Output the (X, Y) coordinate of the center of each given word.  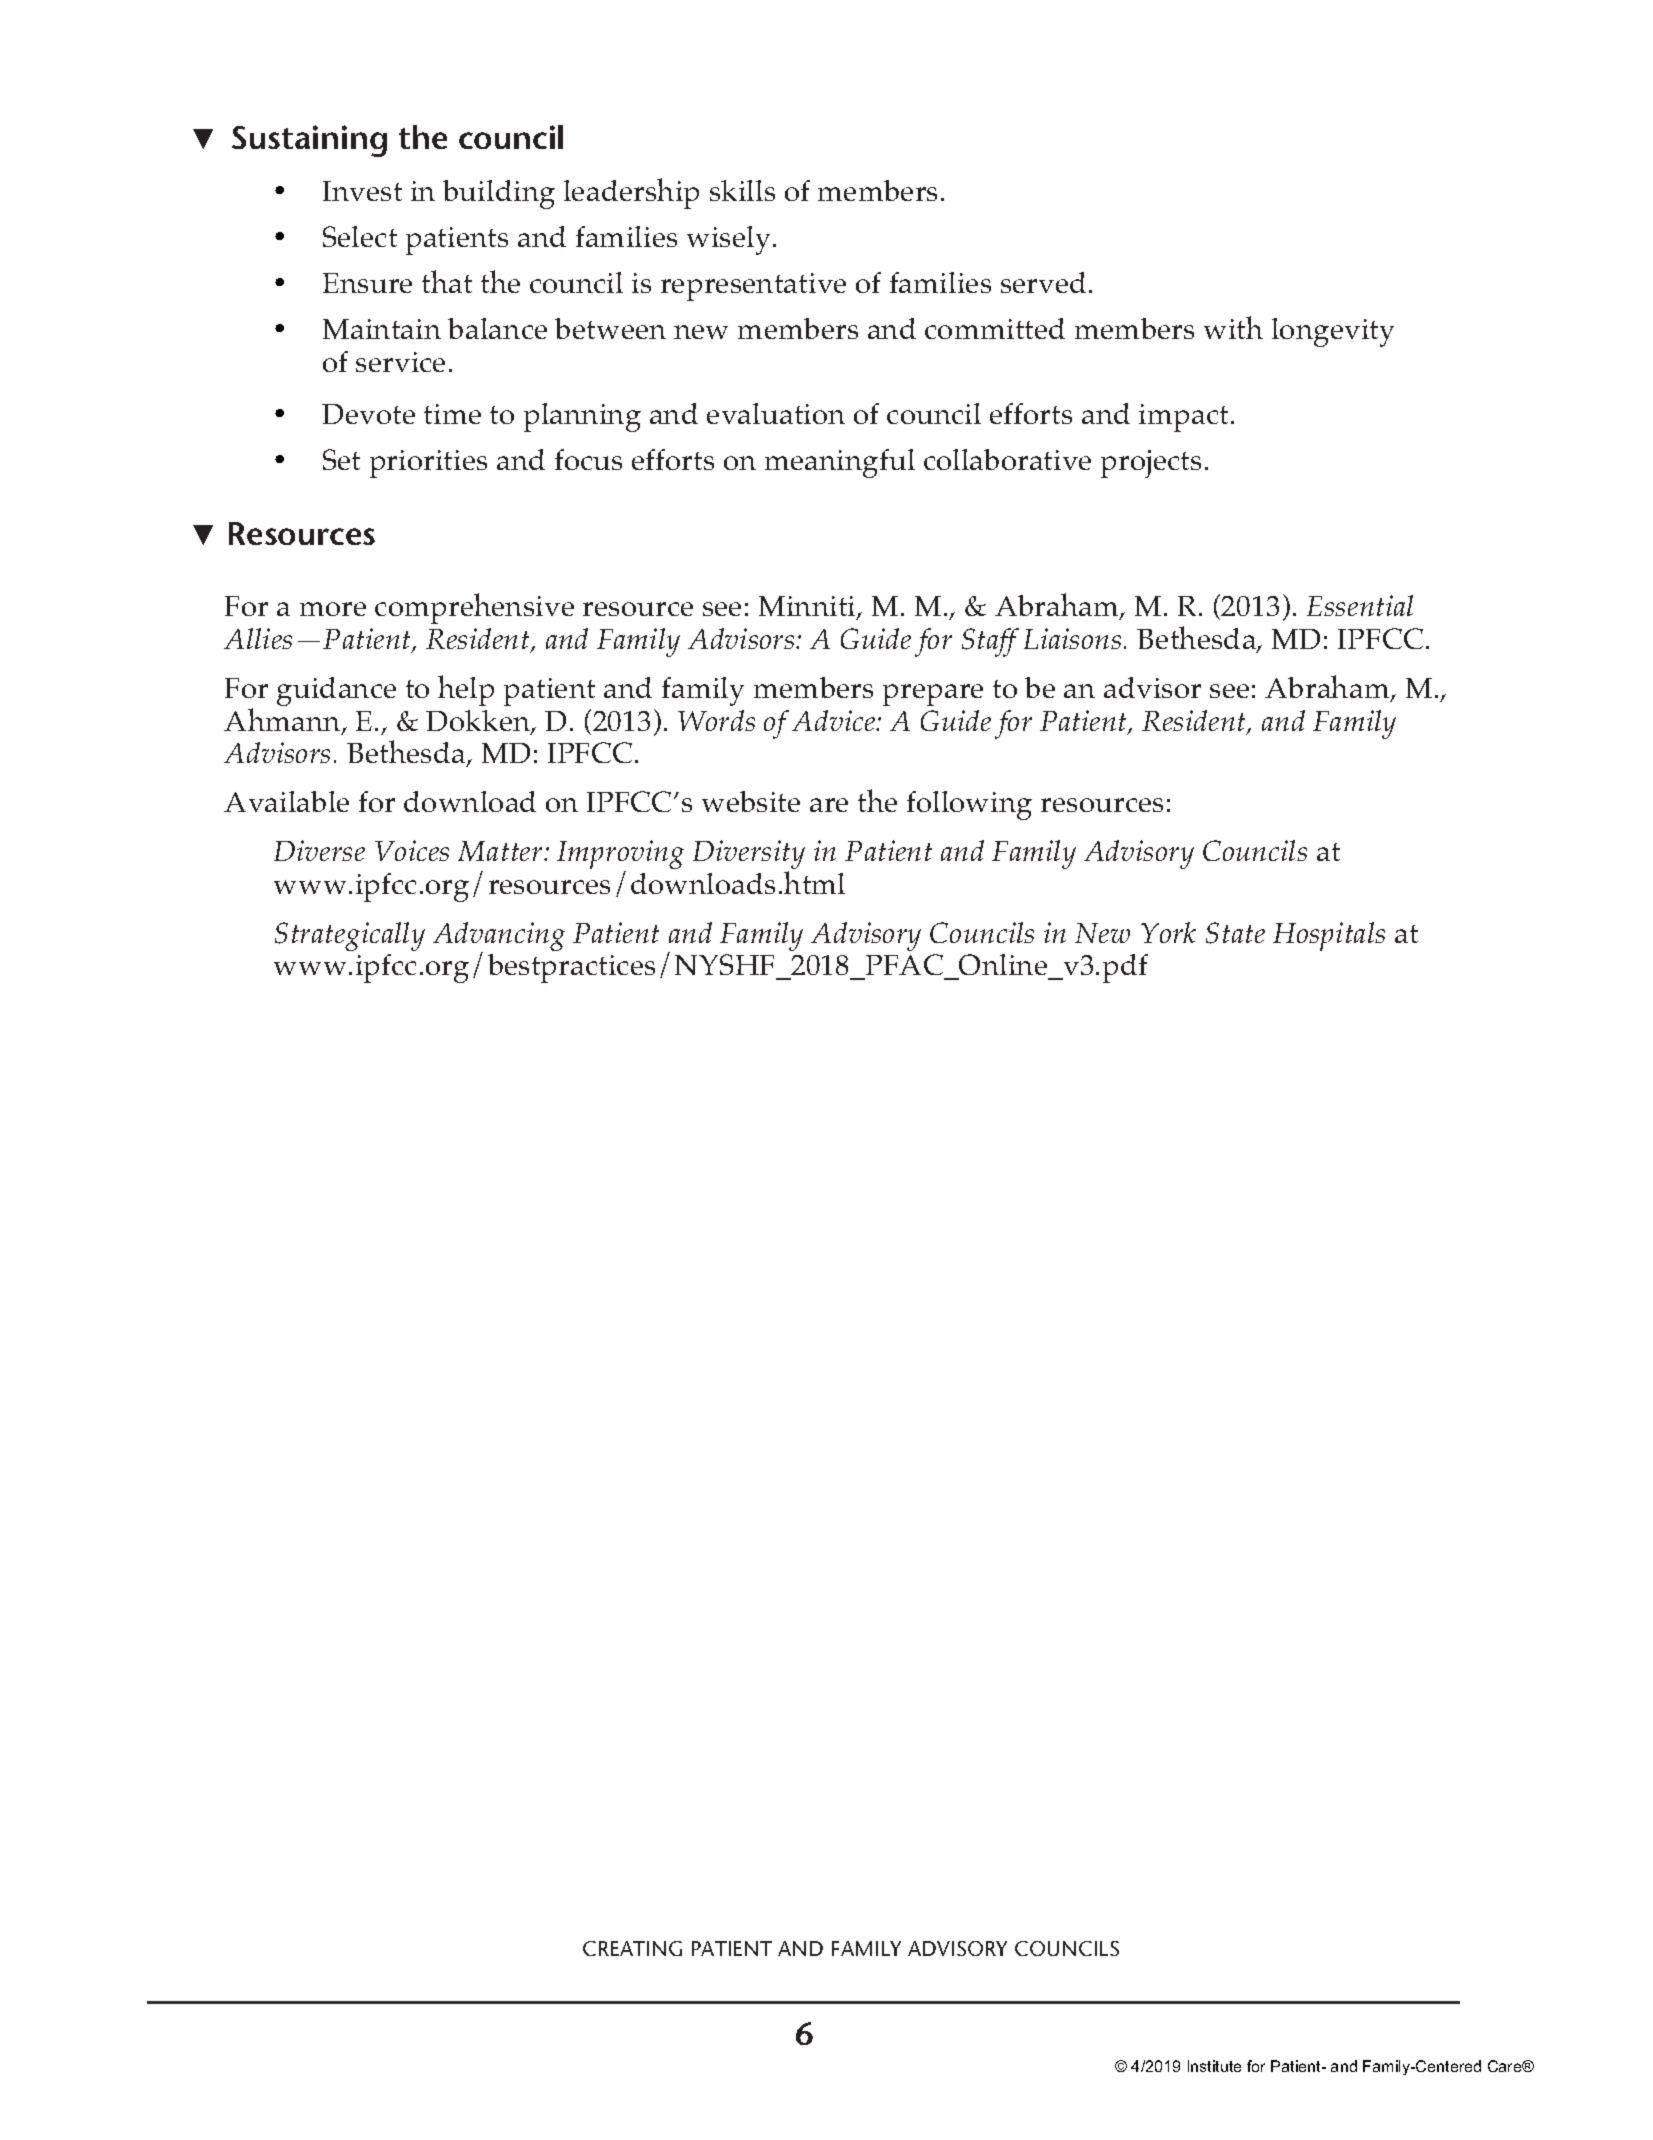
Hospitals (1329, 936)
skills (742, 190)
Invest (362, 191)
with (1233, 327)
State (1235, 933)
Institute (1214, 2066)
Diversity (749, 856)
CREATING (632, 1948)
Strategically (350, 936)
